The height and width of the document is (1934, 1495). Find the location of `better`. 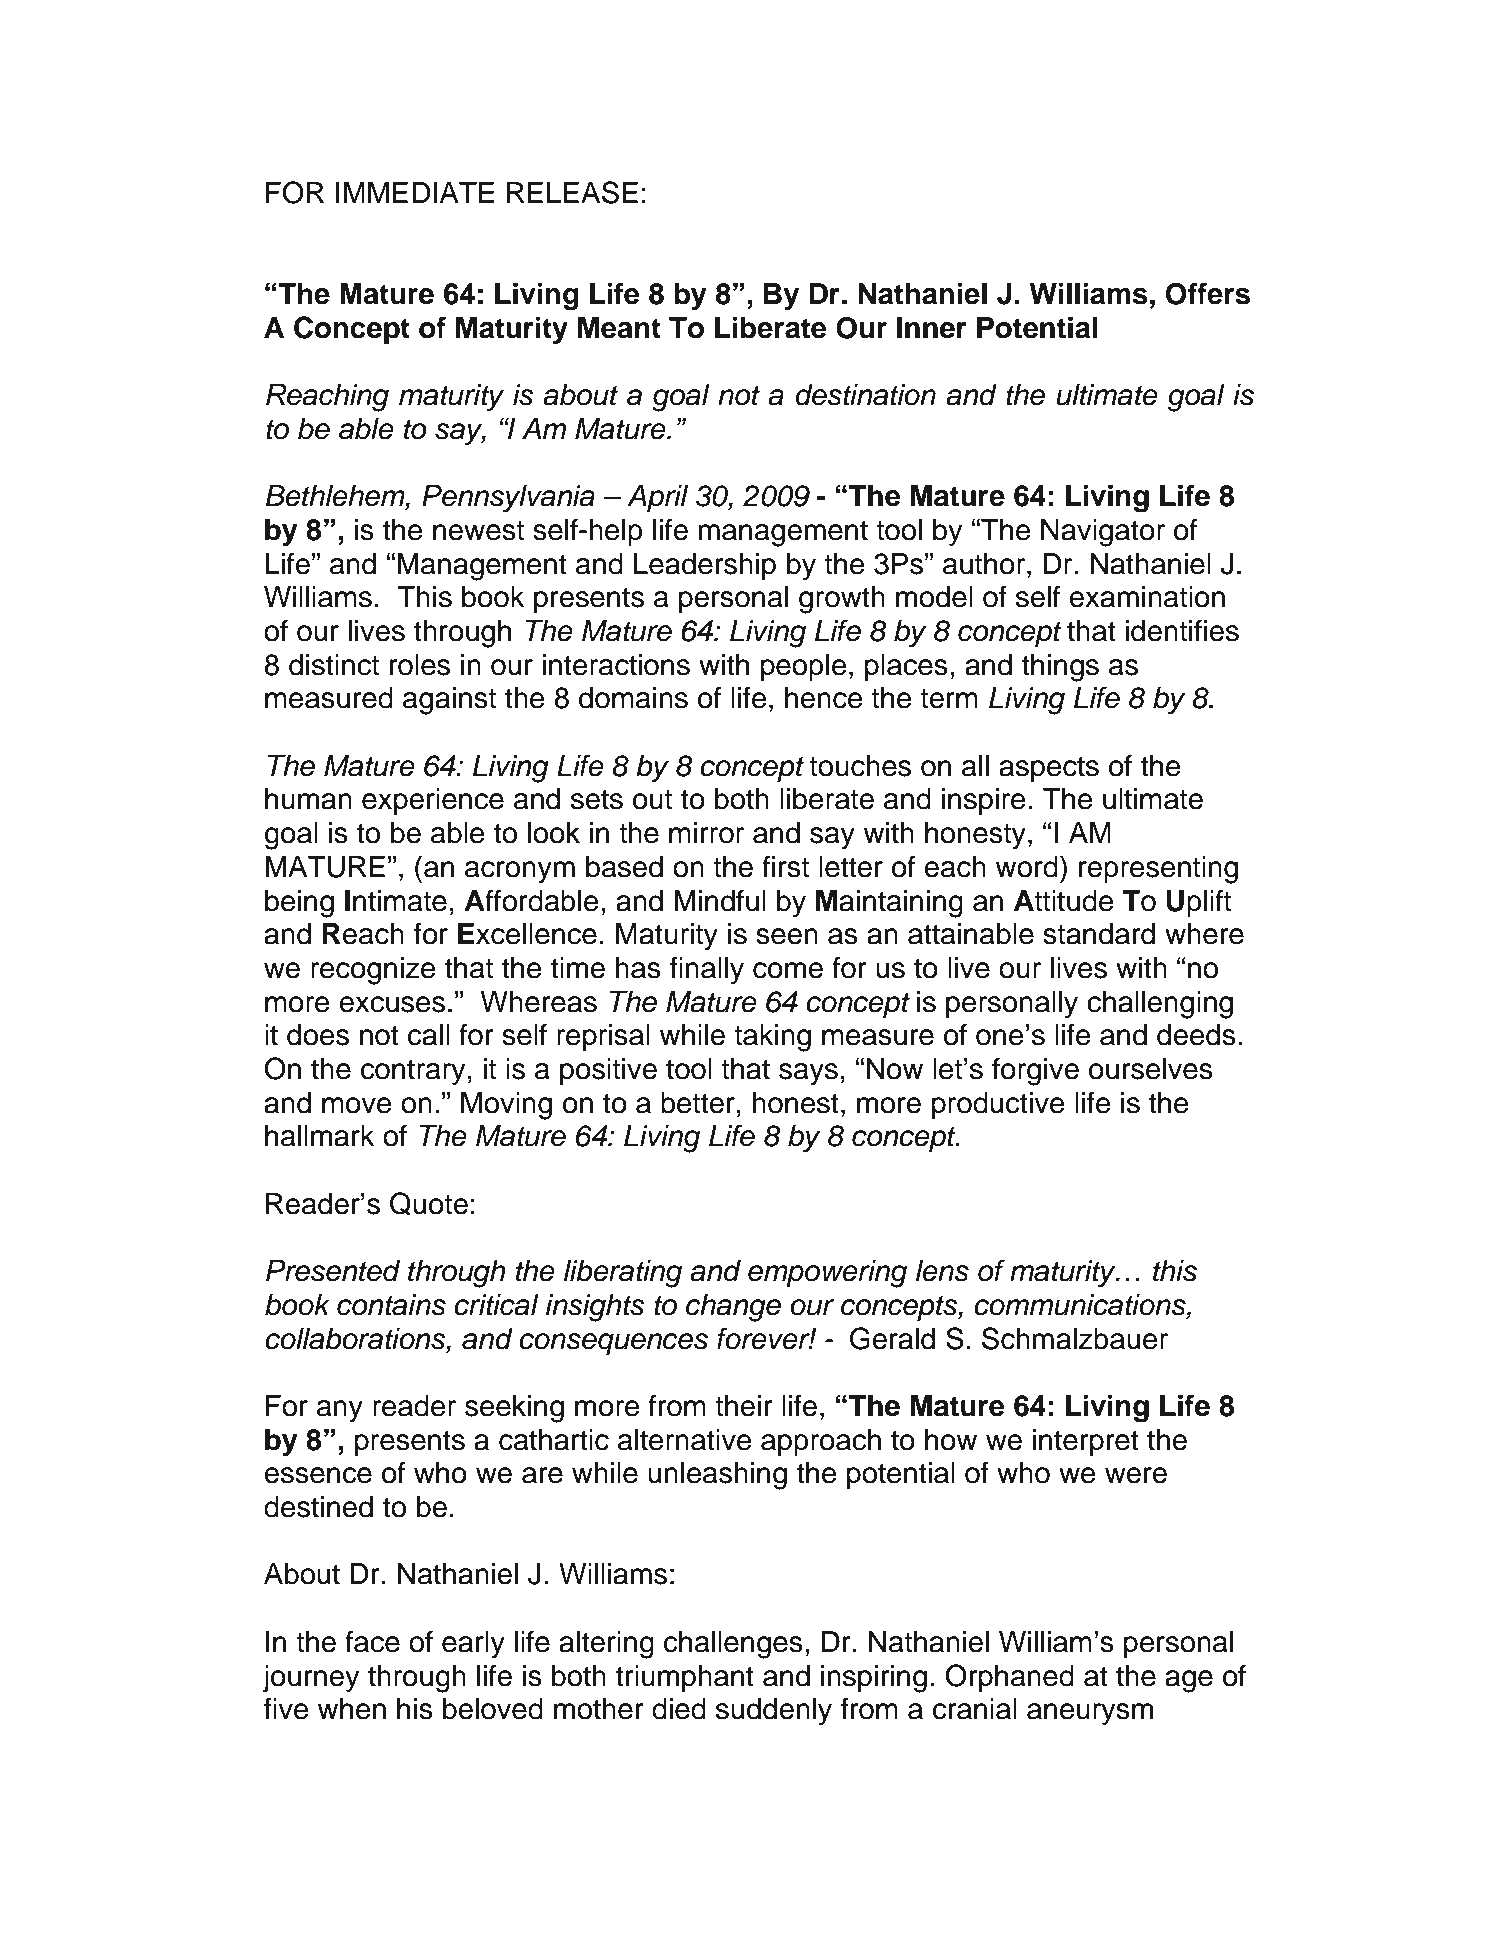

better is located at coordinates (698, 1103).
